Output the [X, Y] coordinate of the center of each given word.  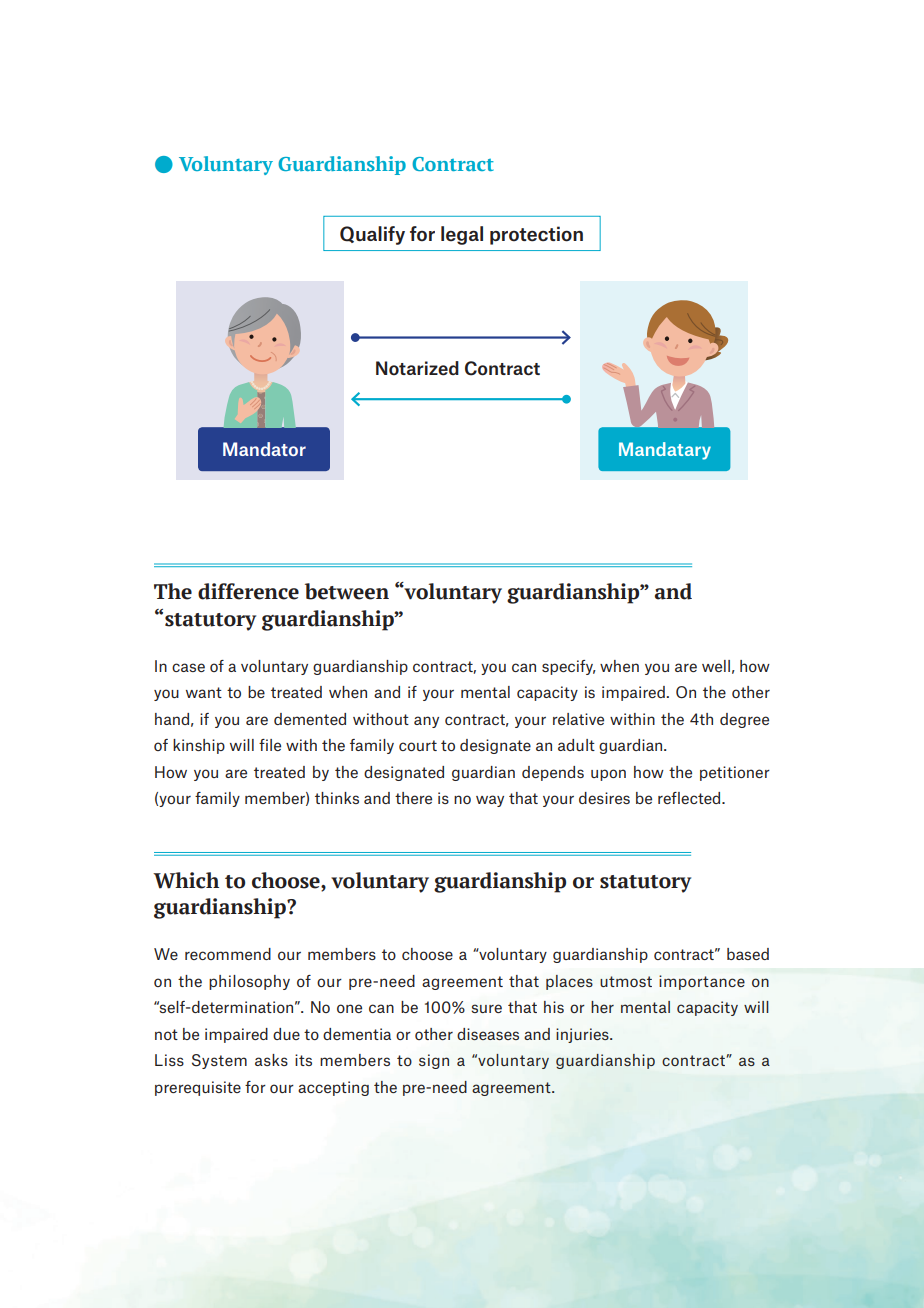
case [188, 667]
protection [536, 235]
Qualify [372, 235]
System [219, 1061]
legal [462, 235]
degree [744, 720]
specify [569, 667]
